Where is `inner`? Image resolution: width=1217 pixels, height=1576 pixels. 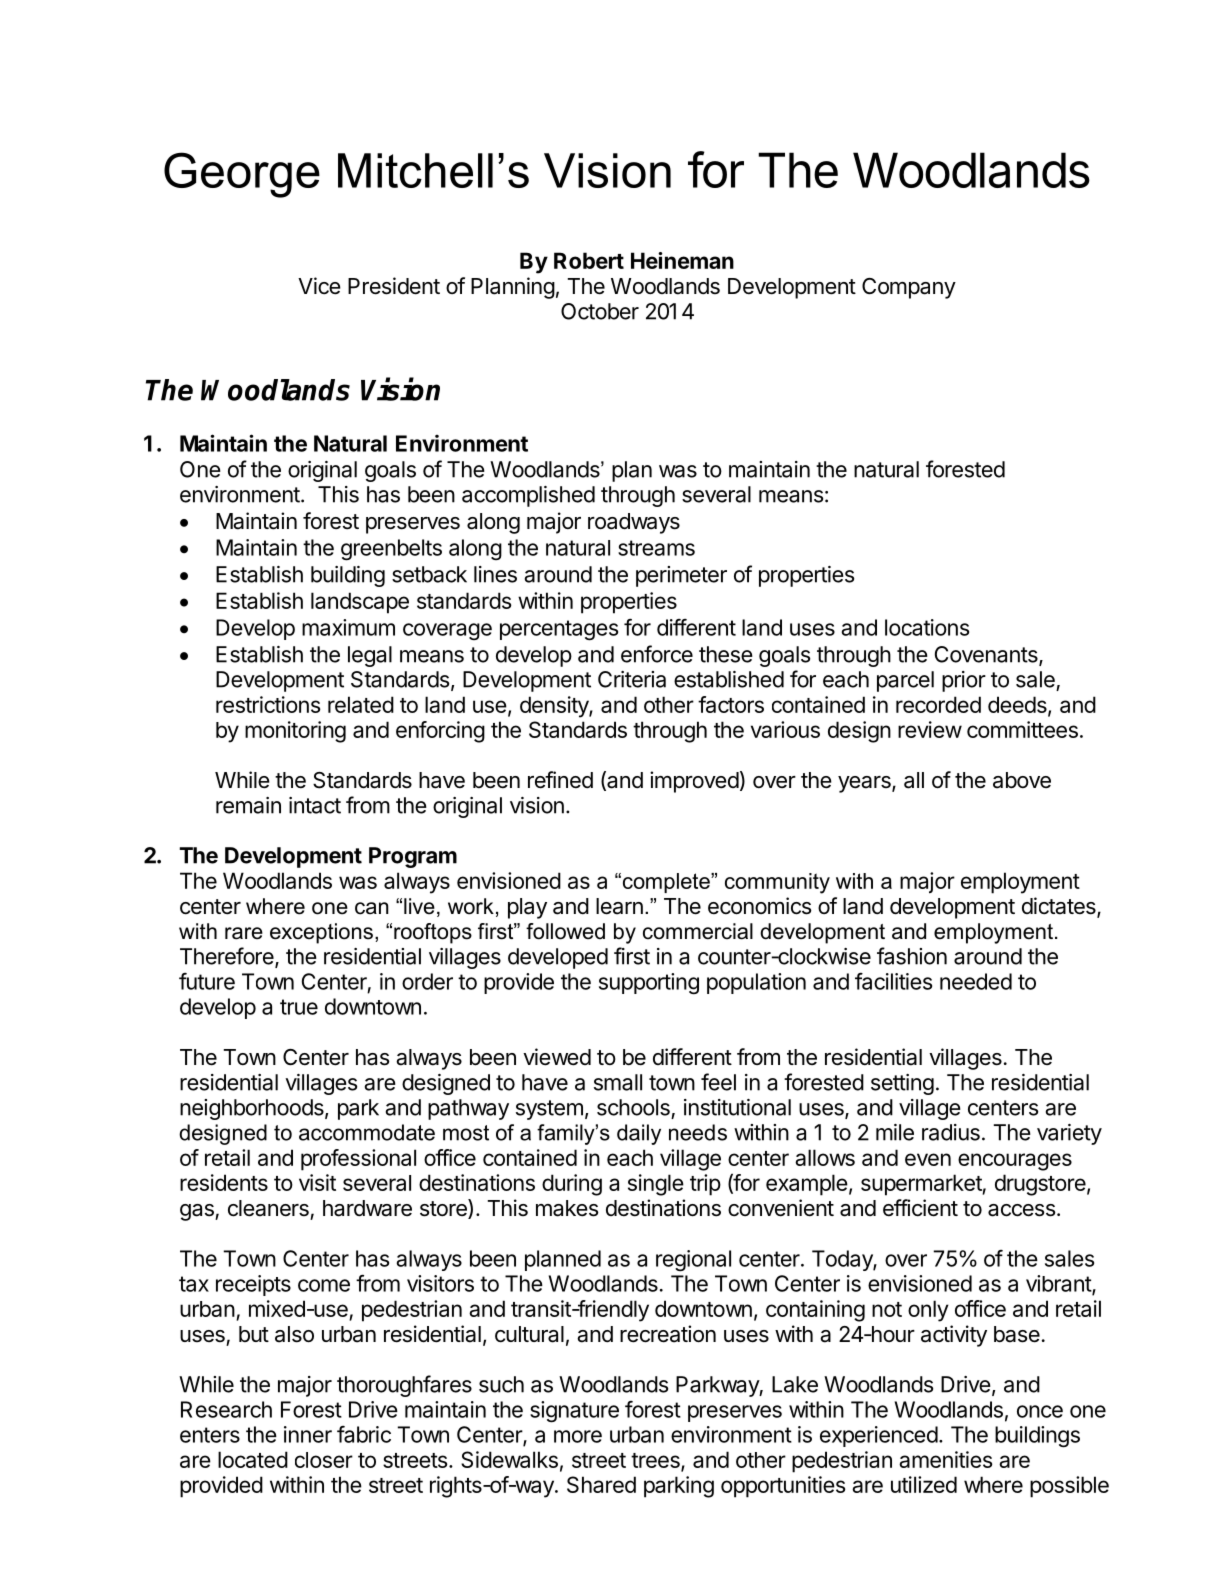 inner is located at coordinates (308, 1434).
